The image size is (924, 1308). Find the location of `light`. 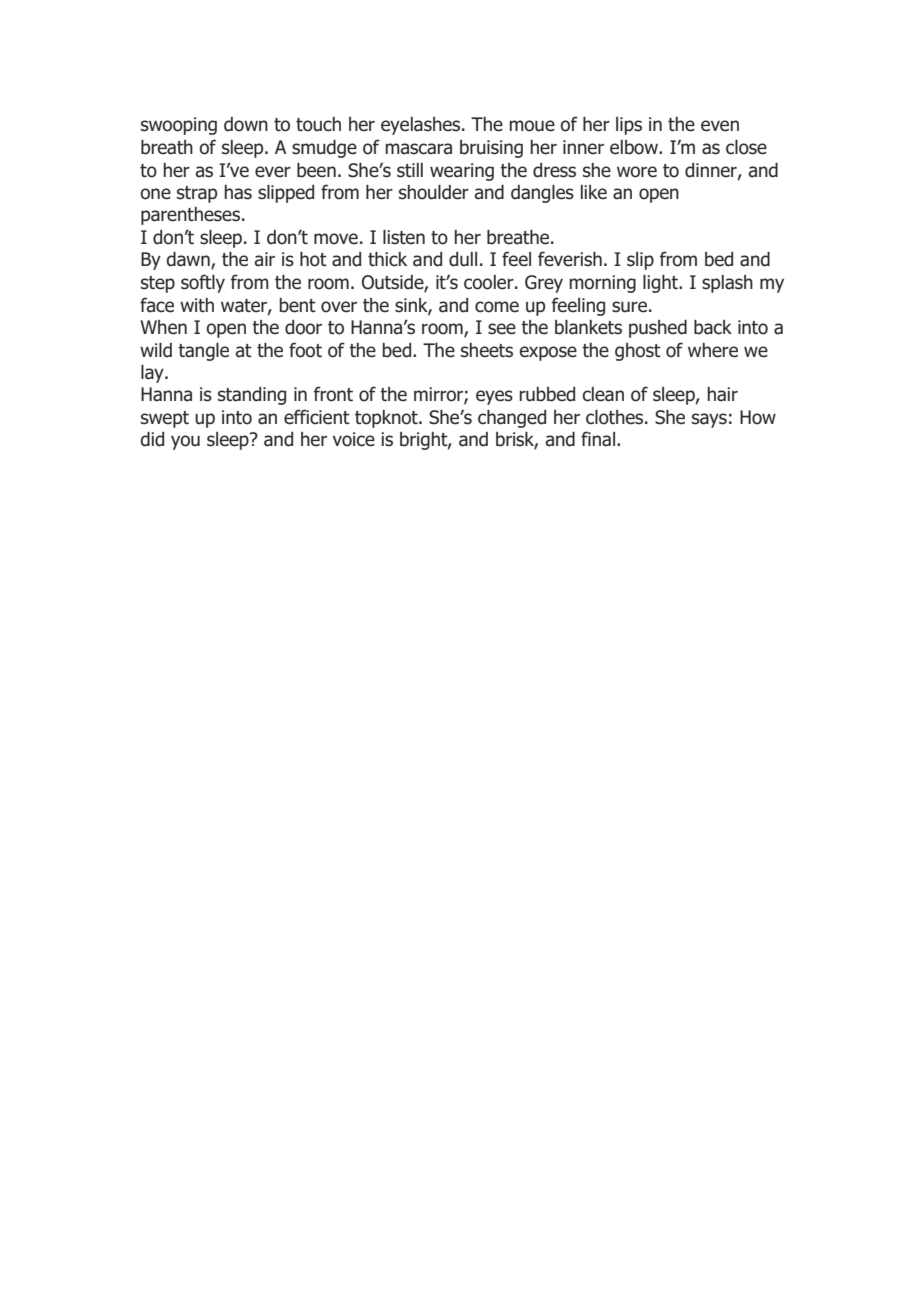

light is located at coordinates (661, 284).
